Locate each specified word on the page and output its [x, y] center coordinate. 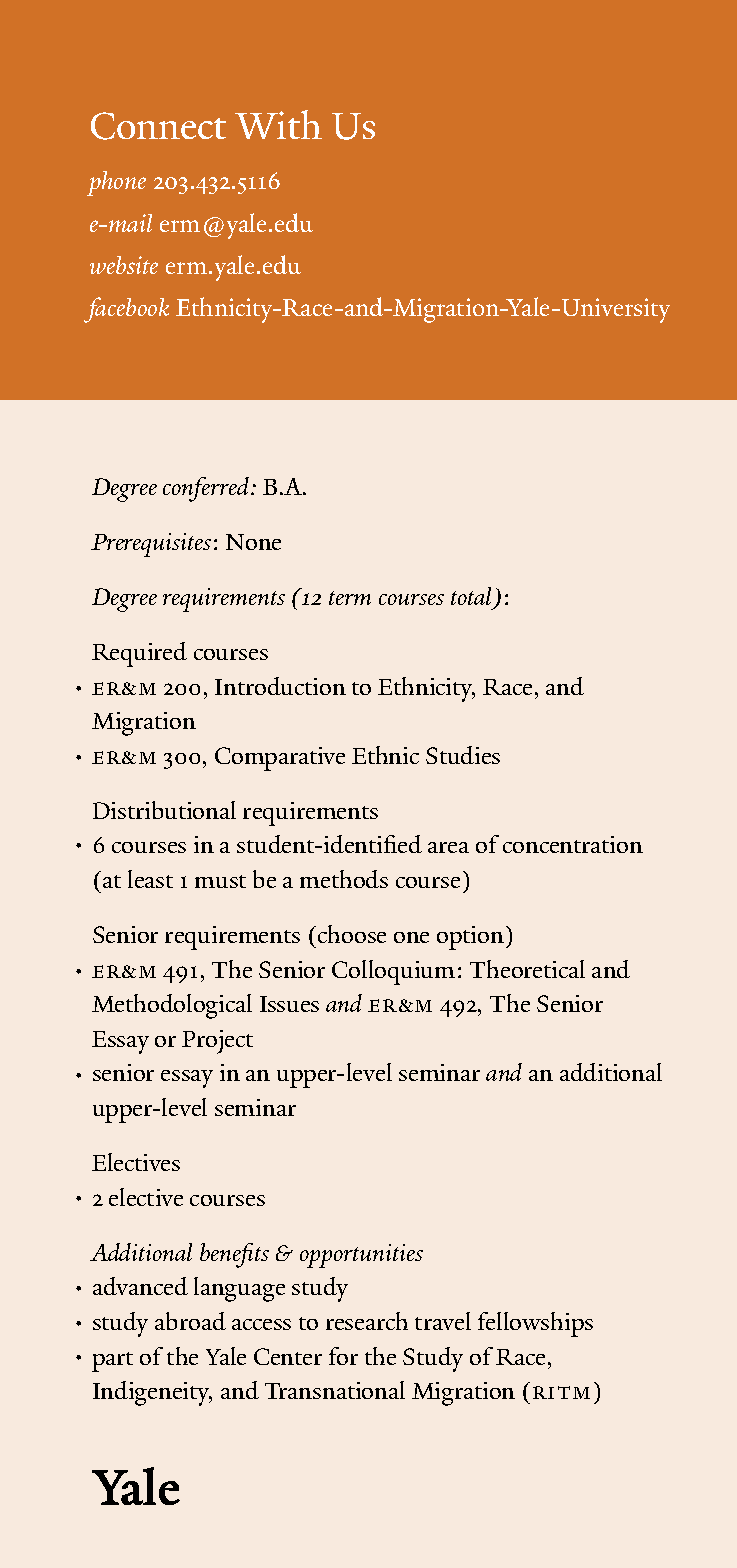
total [473, 597]
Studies [463, 755]
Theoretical [527, 969]
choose [352, 934]
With [278, 124]
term [350, 598]
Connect [158, 126]
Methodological [172, 1006]
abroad [190, 1321]
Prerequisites [151, 545]
